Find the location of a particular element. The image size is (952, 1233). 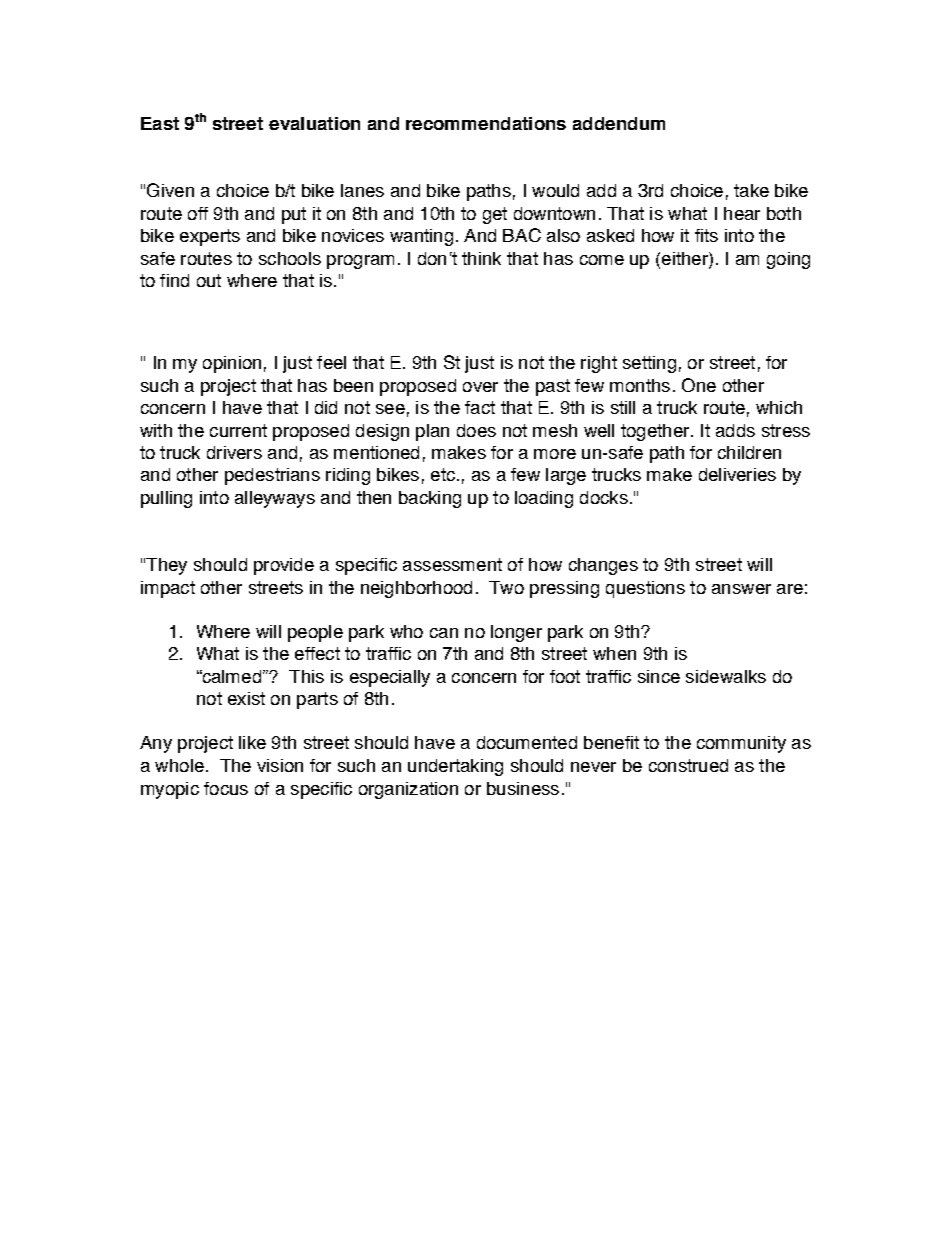

focus is located at coordinates (226, 788).
